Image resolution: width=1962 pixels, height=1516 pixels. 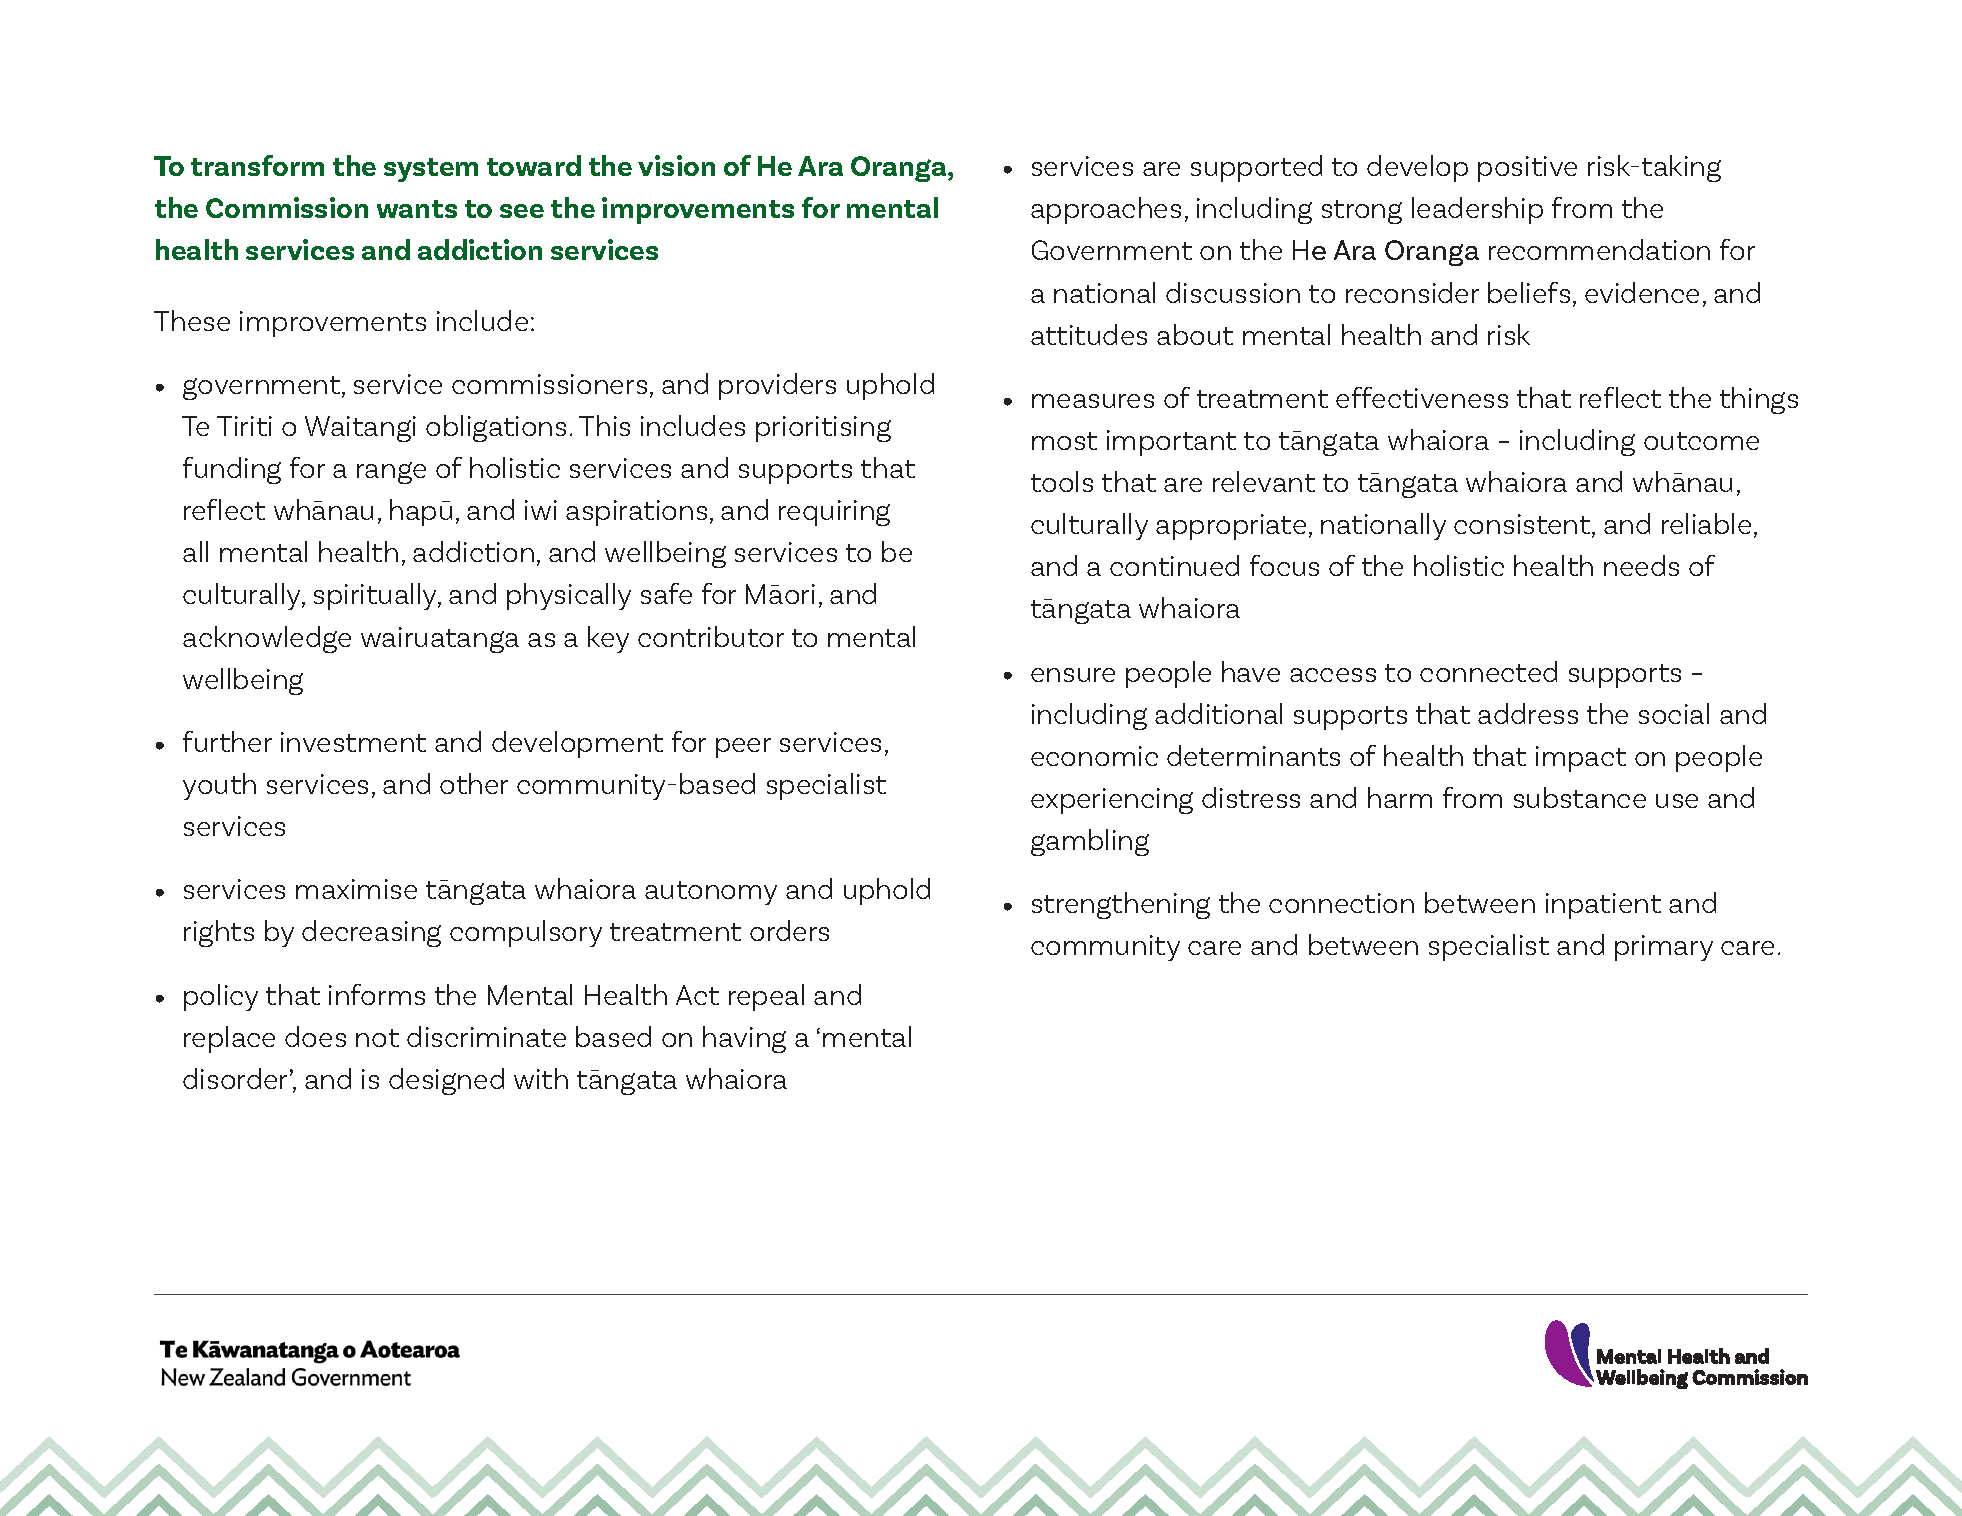 I want to click on approaches, so click(x=1106, y=210).
